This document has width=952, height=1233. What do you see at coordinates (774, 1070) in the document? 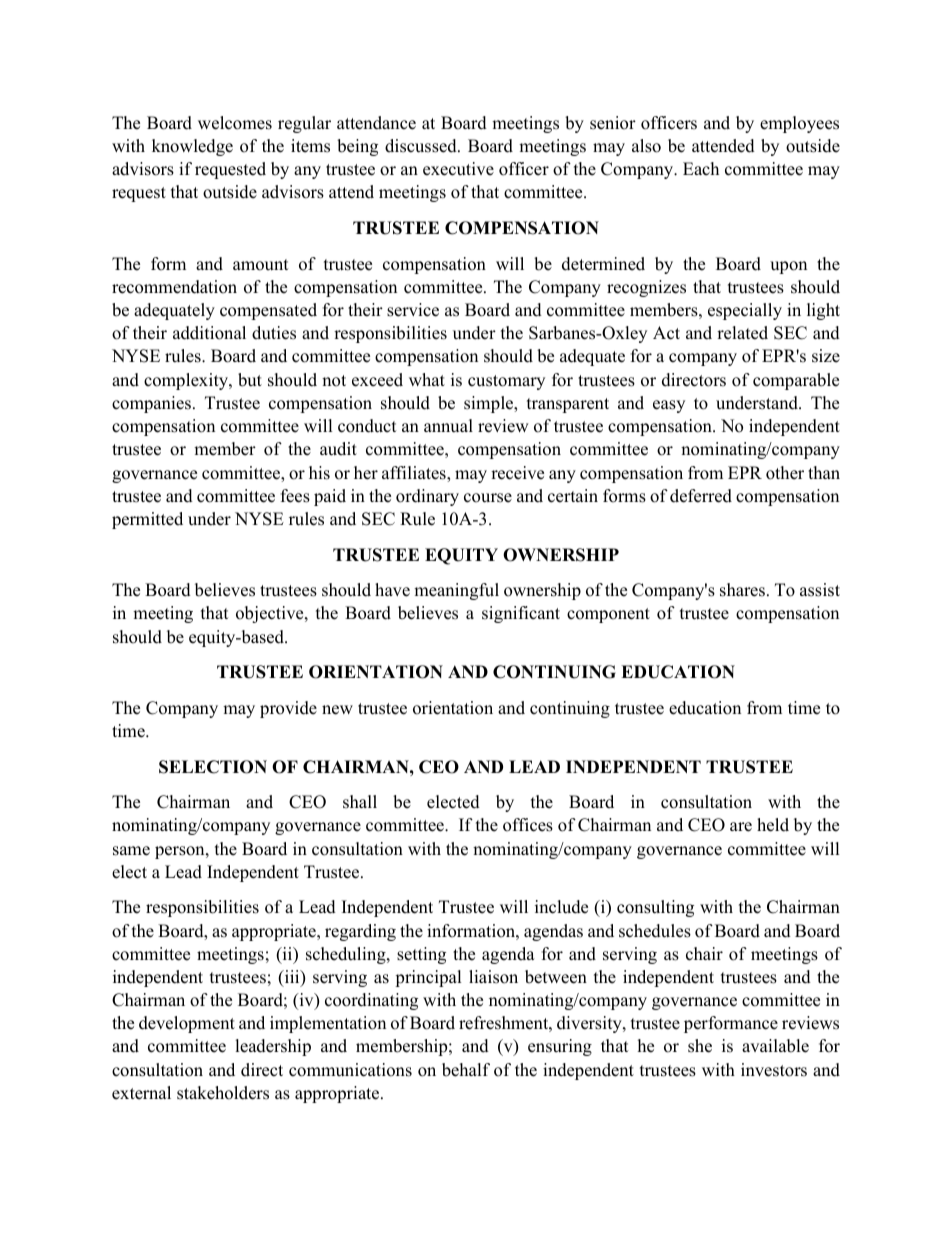
I see `investors` at bounding box center [774, 1070].
